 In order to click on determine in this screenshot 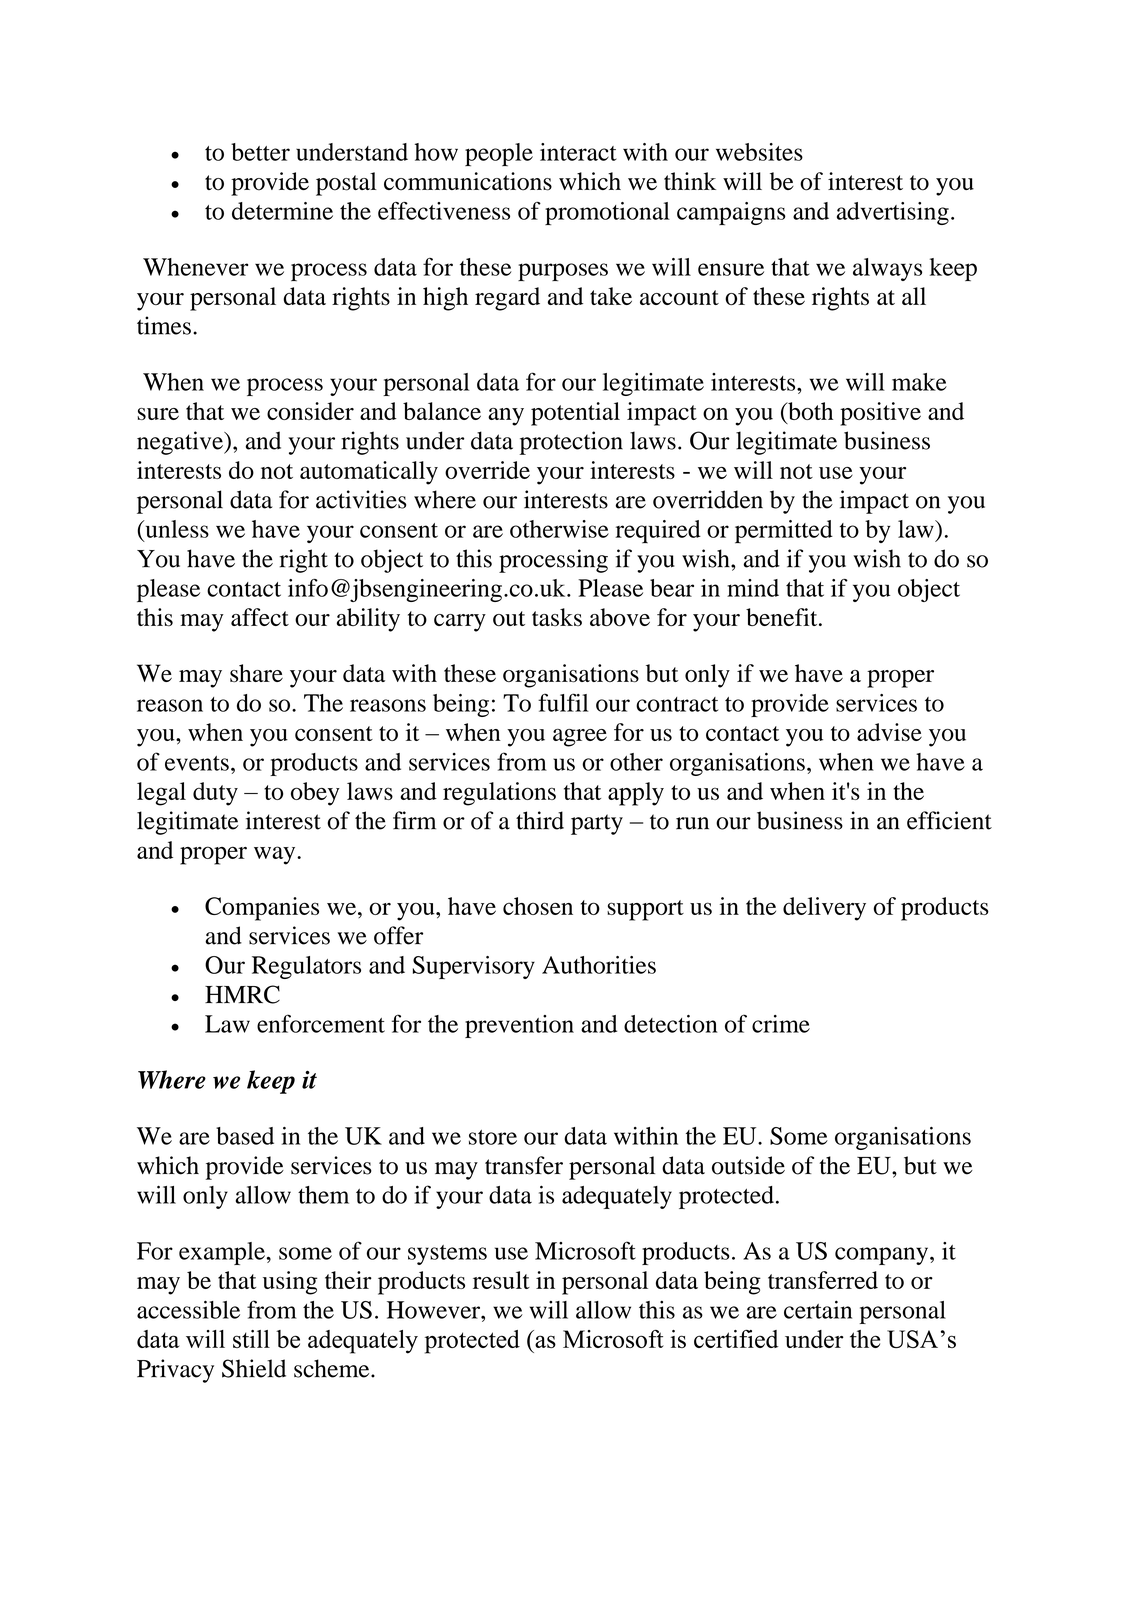, I will do `click(282, 211)`.
